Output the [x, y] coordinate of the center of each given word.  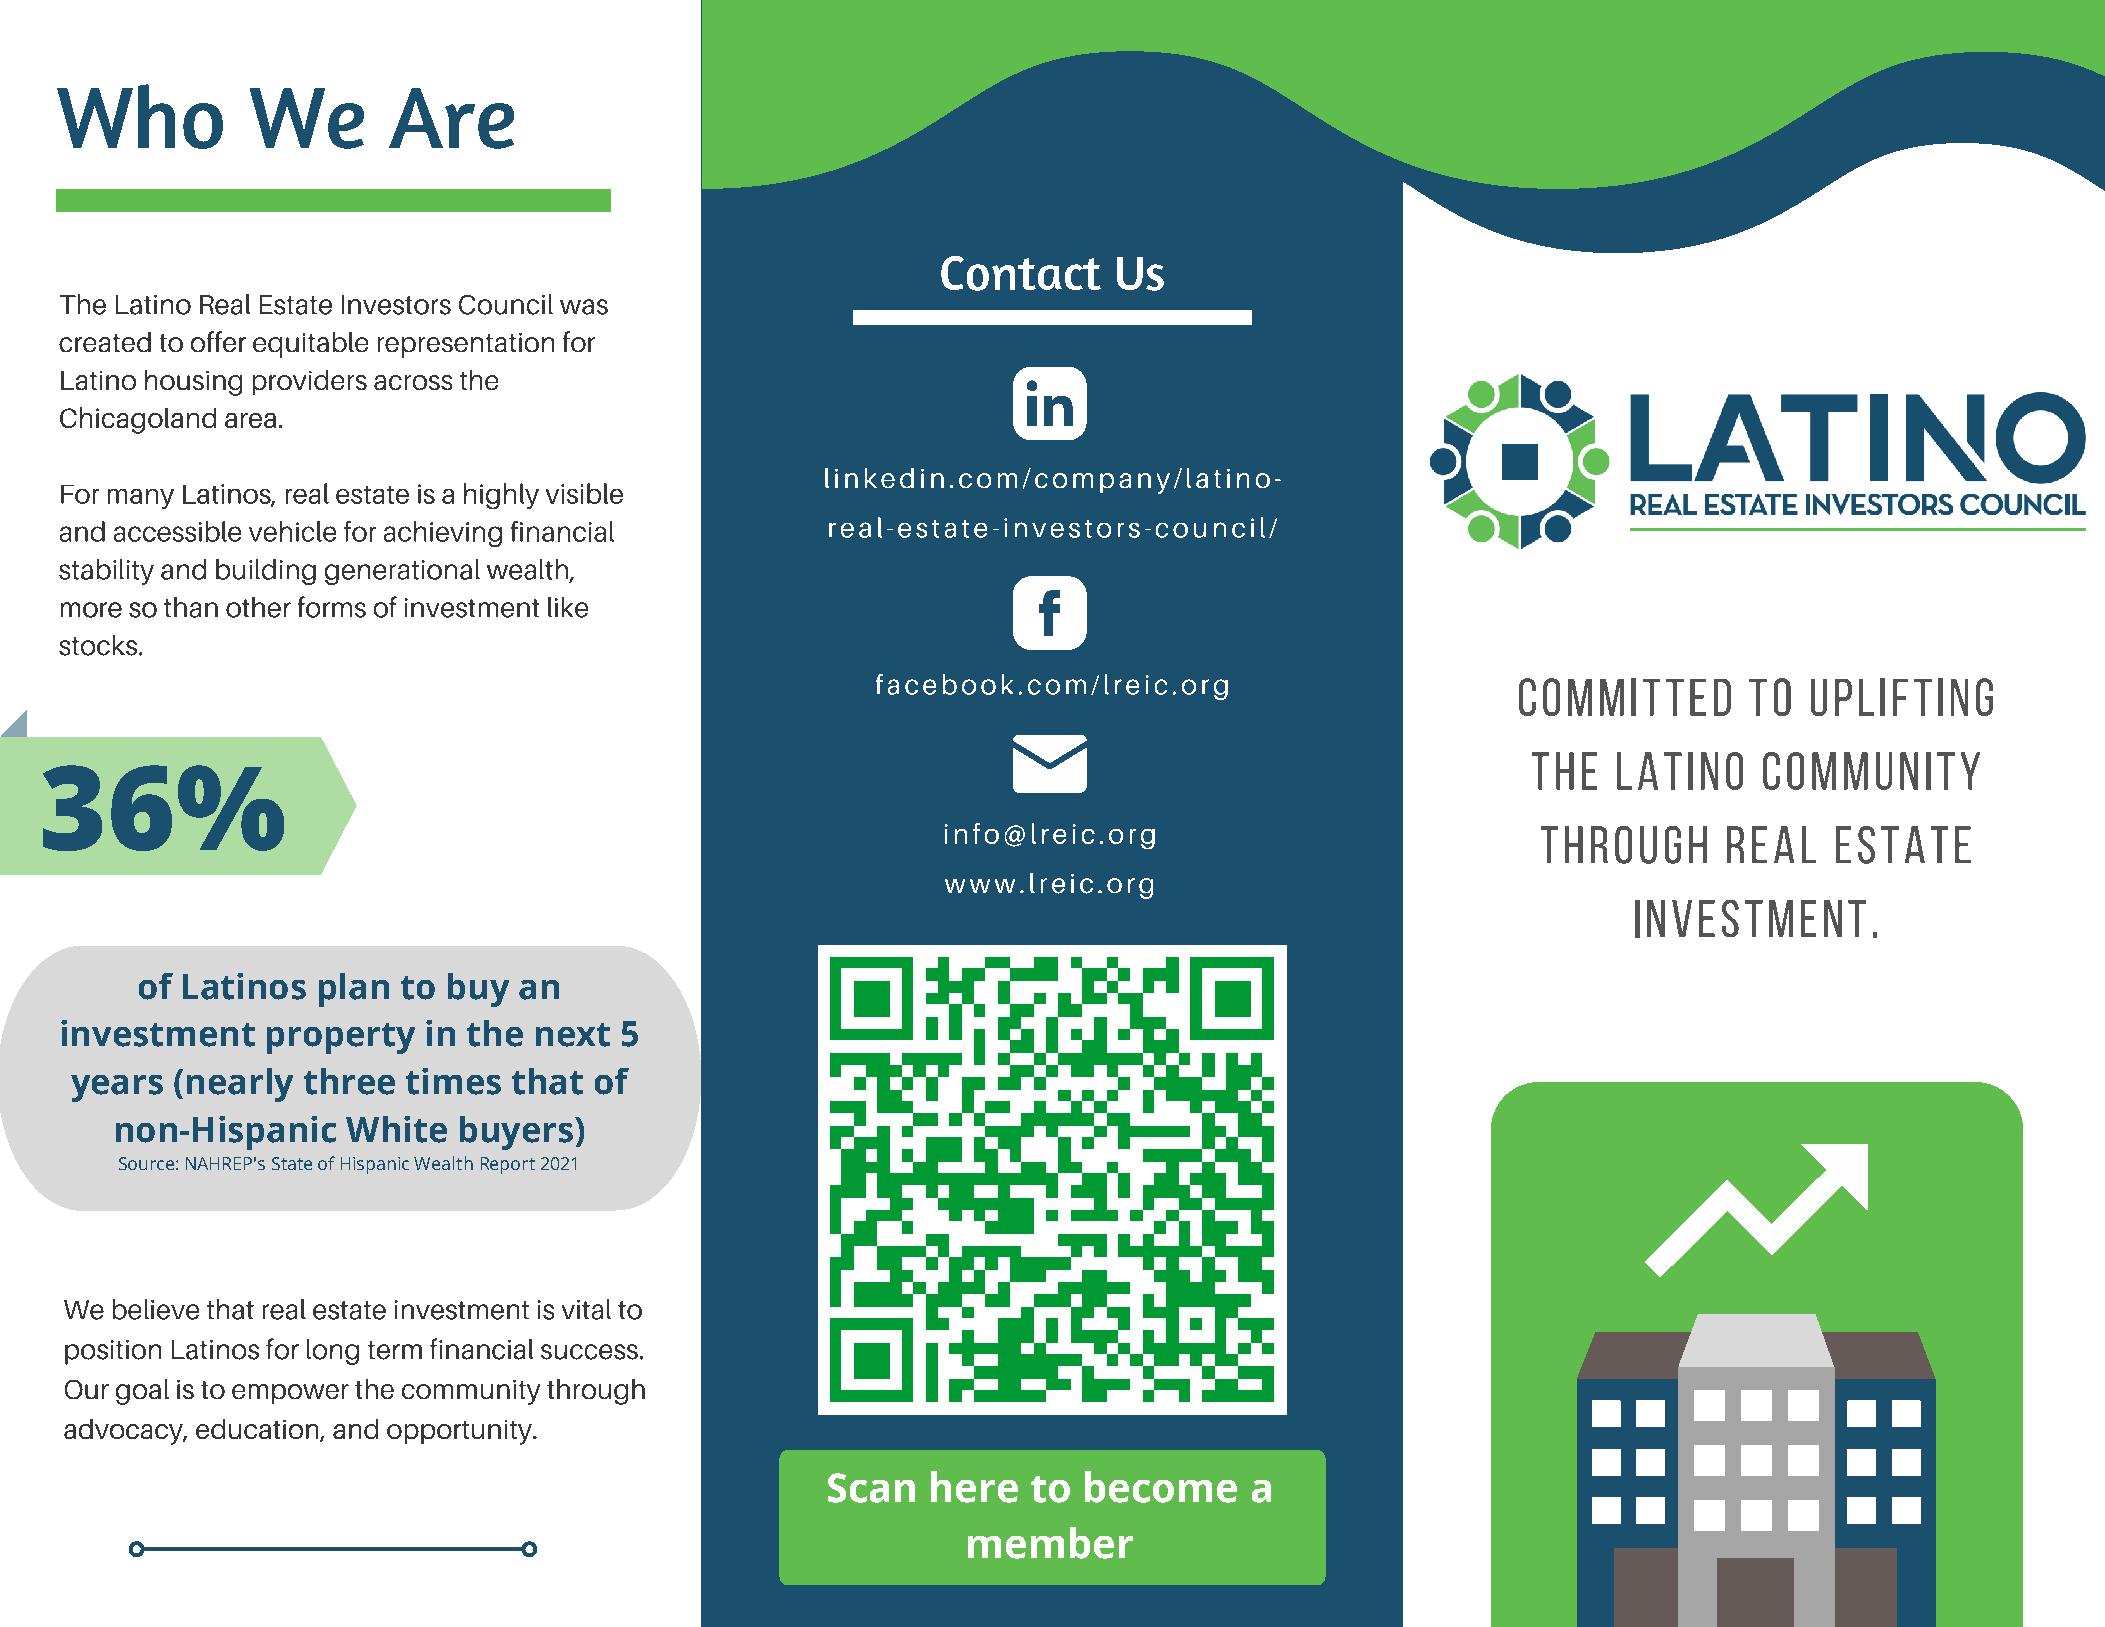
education [258, 1430]
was [584, 307]
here [974, 1487]
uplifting [1902, 697]
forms [332, 607]
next [573, 1035]
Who [140, 116]
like [568, 607]
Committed [1625, 697]
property [341, 1038]
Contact [1021, 273]
